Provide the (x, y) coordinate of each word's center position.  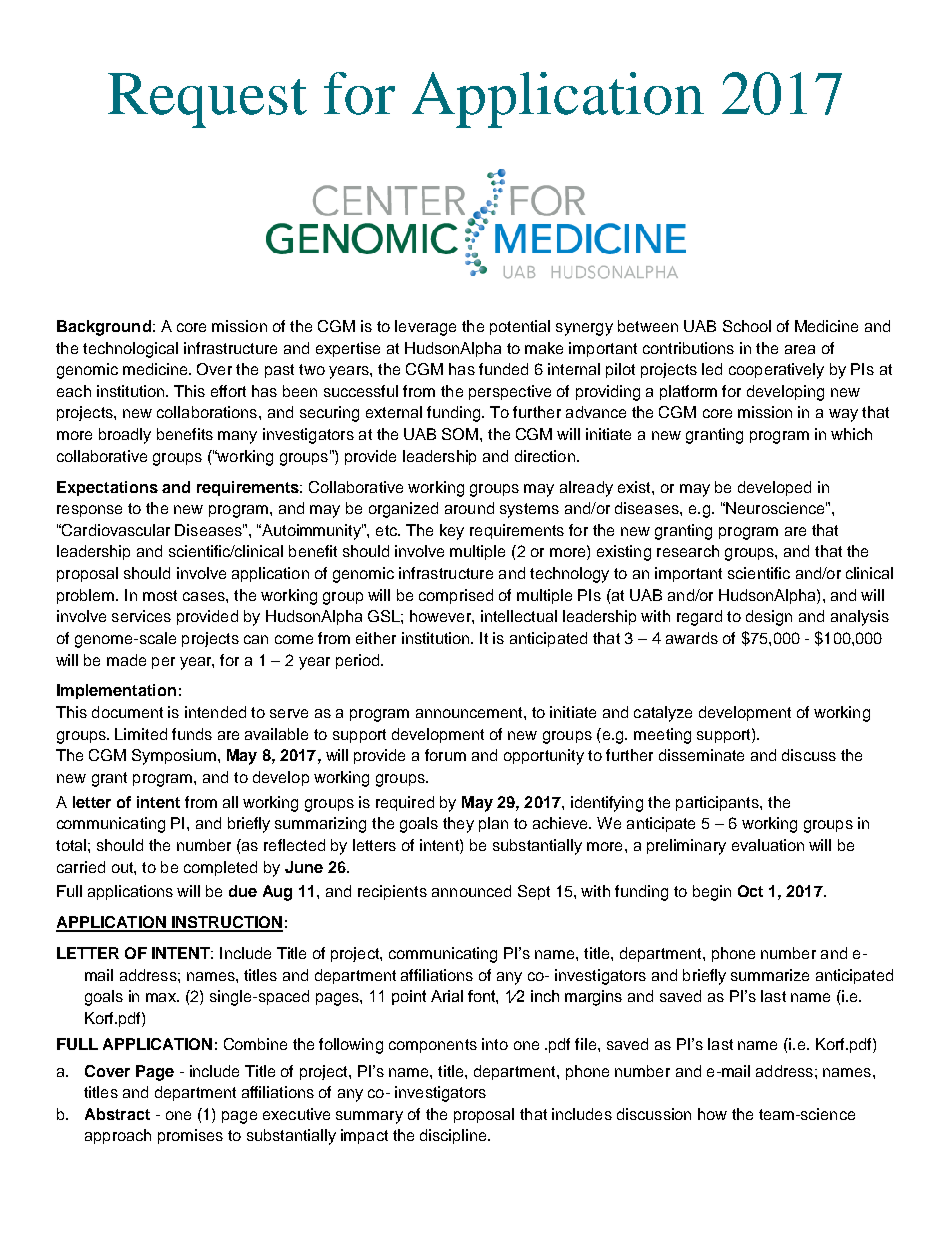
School (747, 326)
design (769, 618)
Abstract (117, 1114)
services (141, 616)
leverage (425, 328)
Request (207, 100)
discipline (454, 1136)
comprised (456, 596)
